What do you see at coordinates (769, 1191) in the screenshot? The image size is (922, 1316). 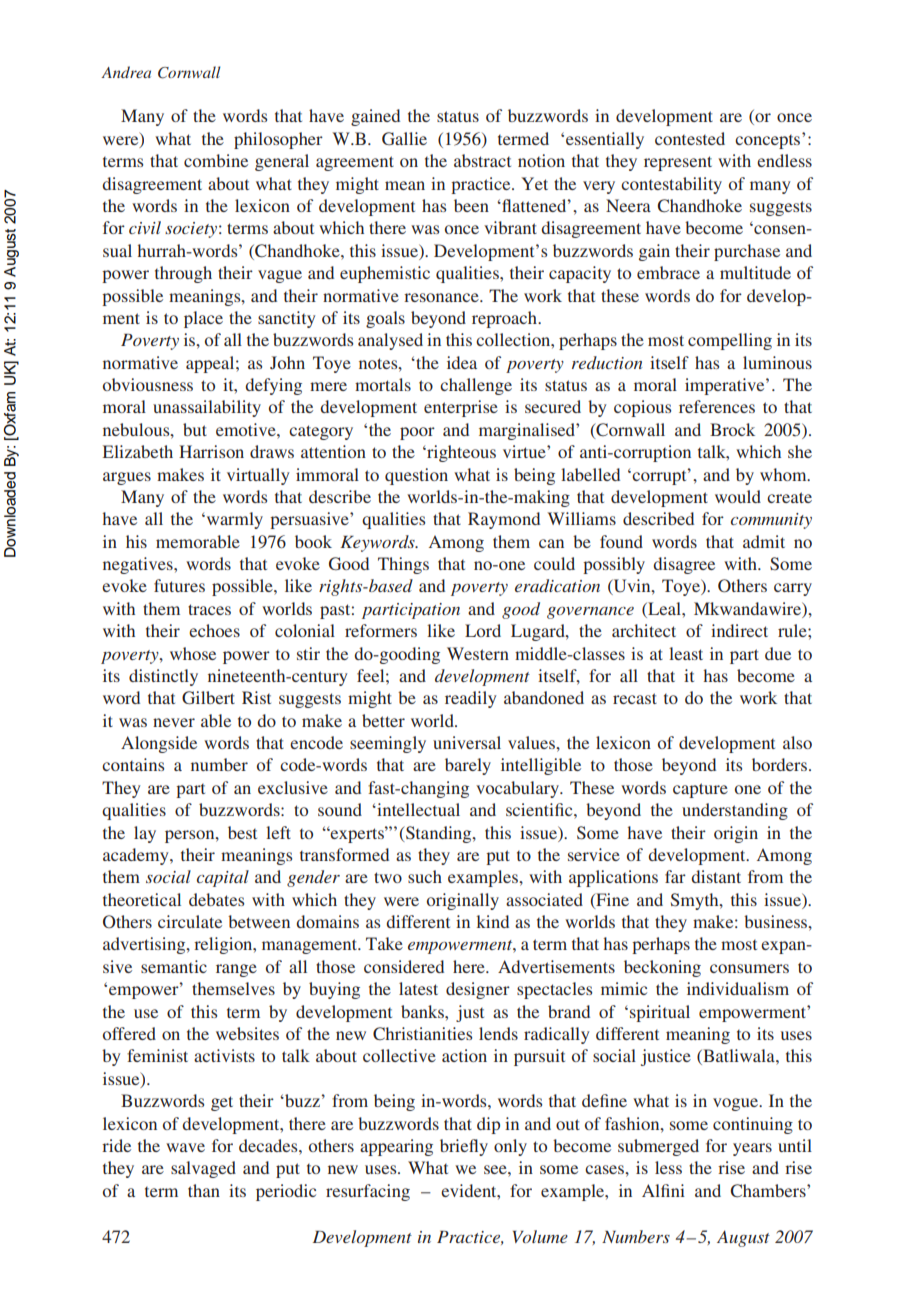 I see `Chambers` at bounding box center [769, 1191].
